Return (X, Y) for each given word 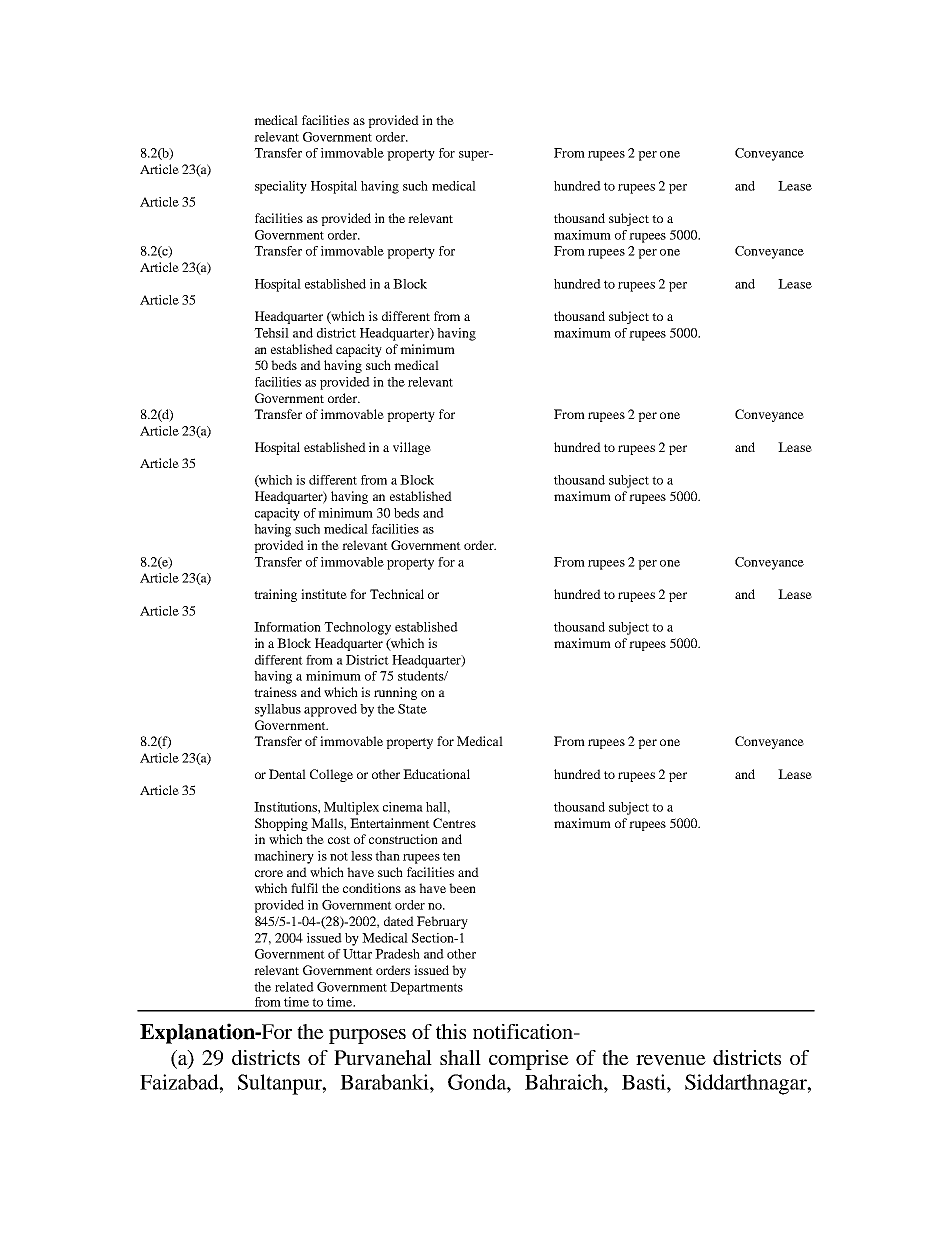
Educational (436, 774)
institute (324, 594)
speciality (281, 187)
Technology (357, 628)
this (451, 1031)
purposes (367, 1036)
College (331, 775)
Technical (397, 594)
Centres (454, 823)
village (412, 448)
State (412, 709)
